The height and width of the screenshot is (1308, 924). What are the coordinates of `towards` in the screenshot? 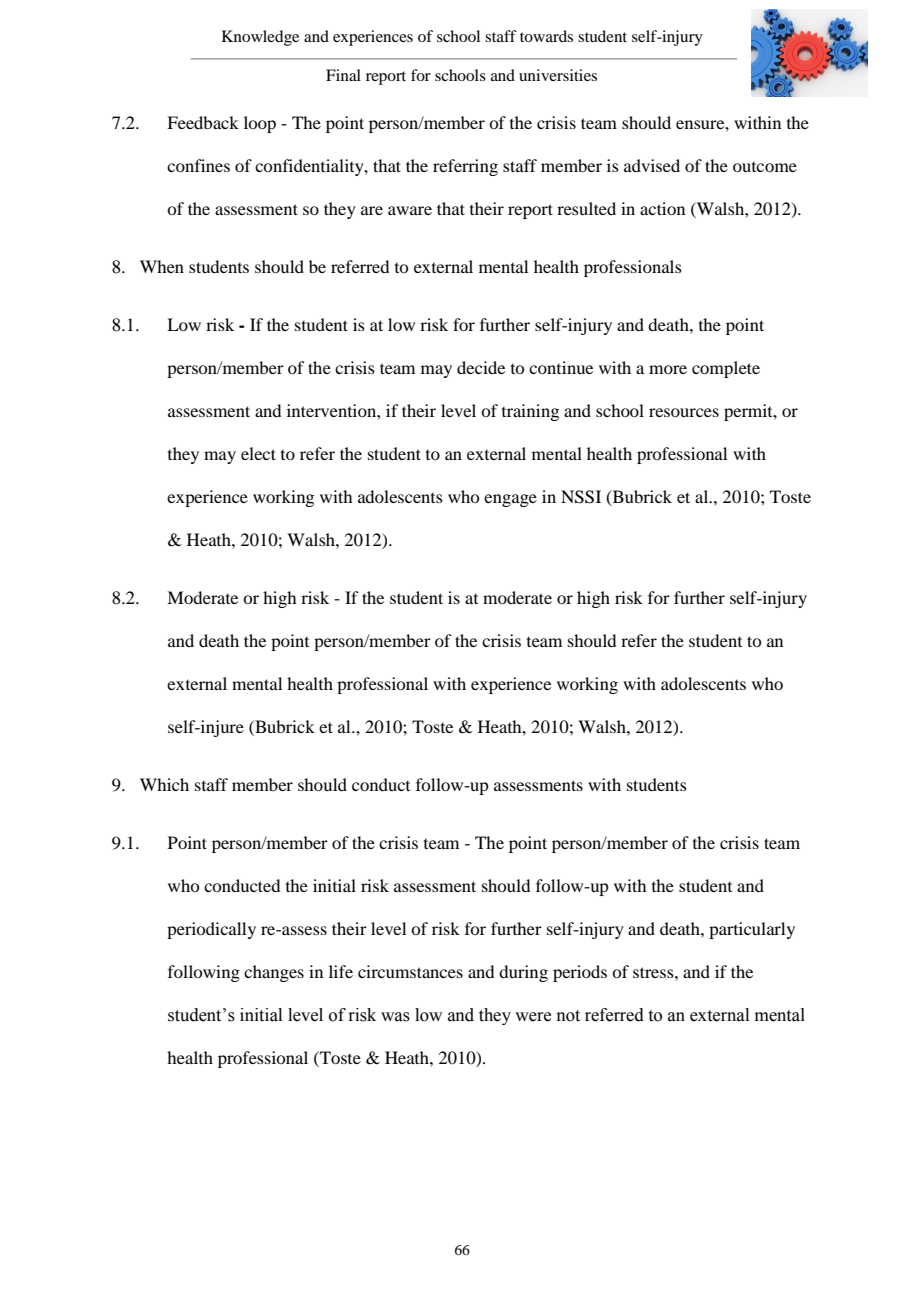 It's located at (546, 36).
